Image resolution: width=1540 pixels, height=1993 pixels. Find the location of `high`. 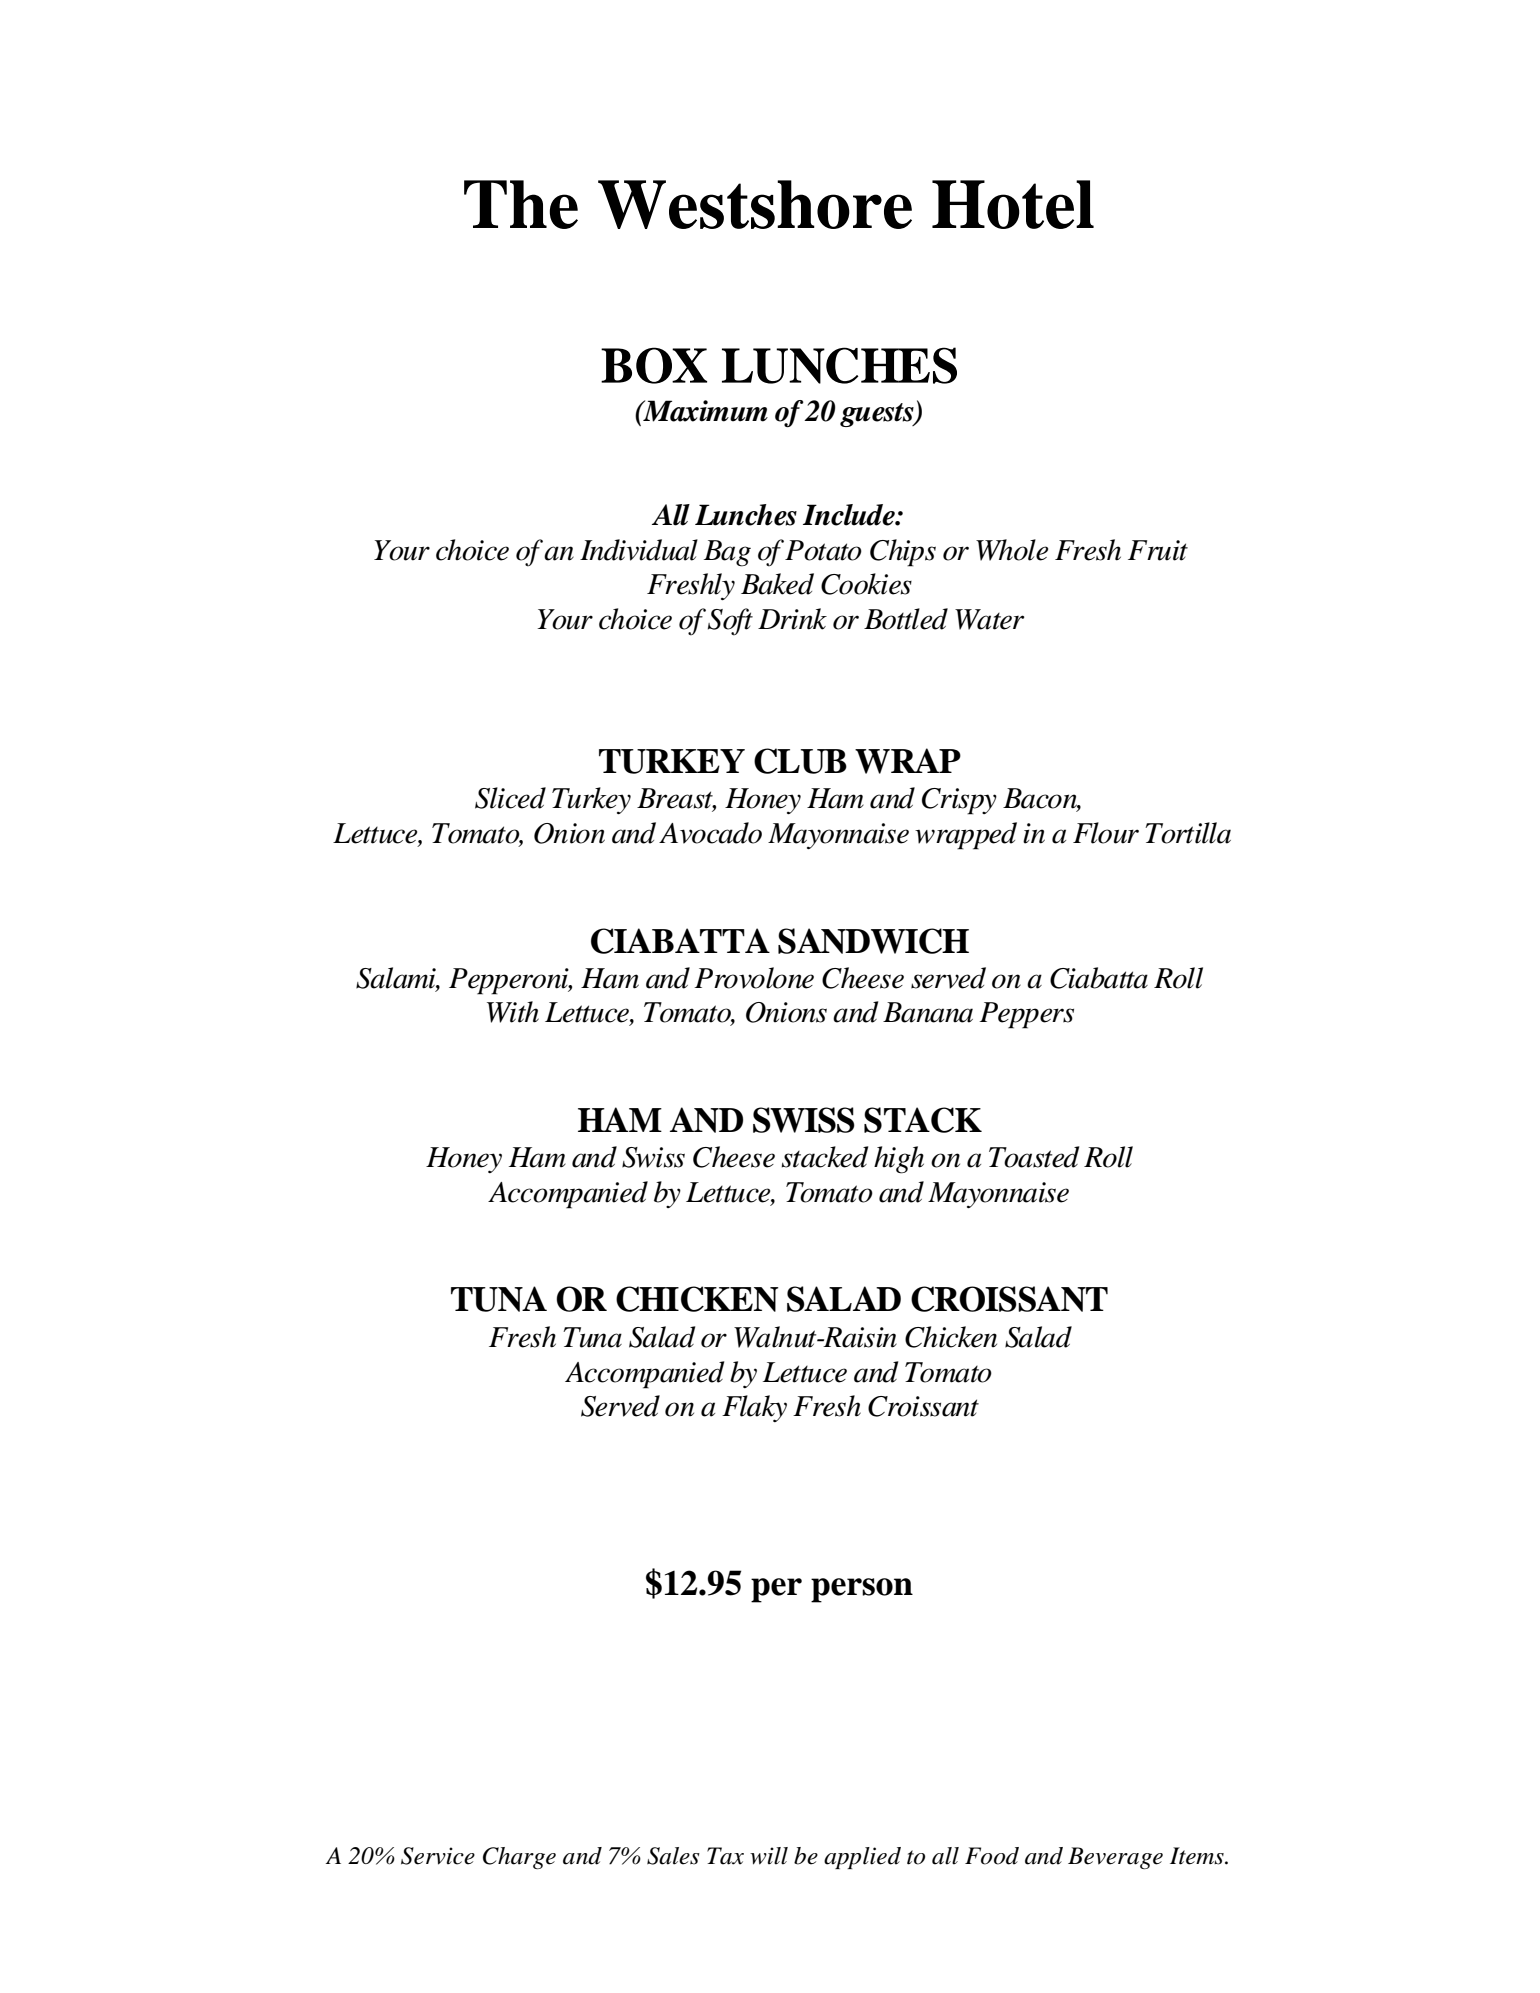

high is located at coordinates (899, 1160).
